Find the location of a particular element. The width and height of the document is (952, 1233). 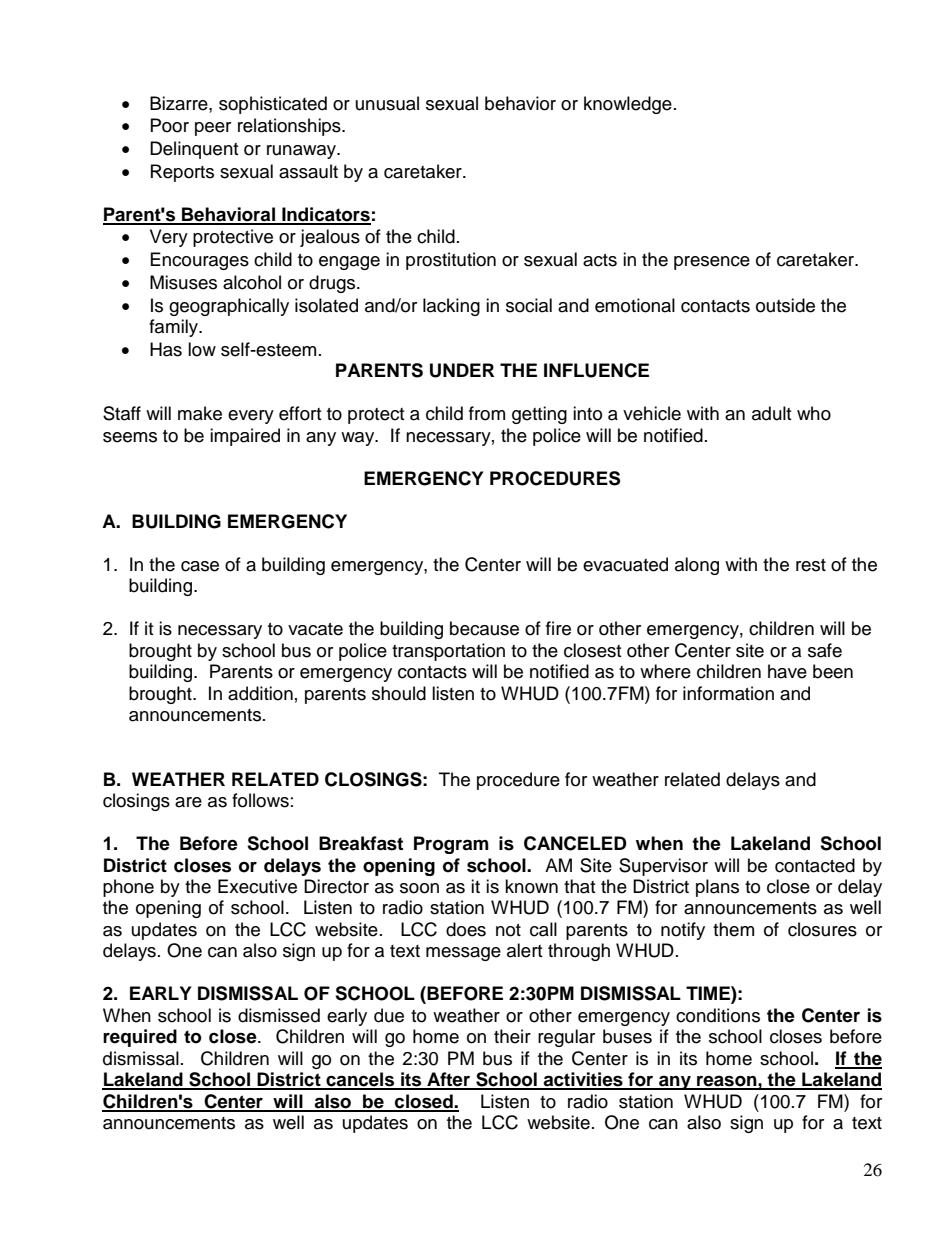

unusual is located at coordinates (387, 103).
